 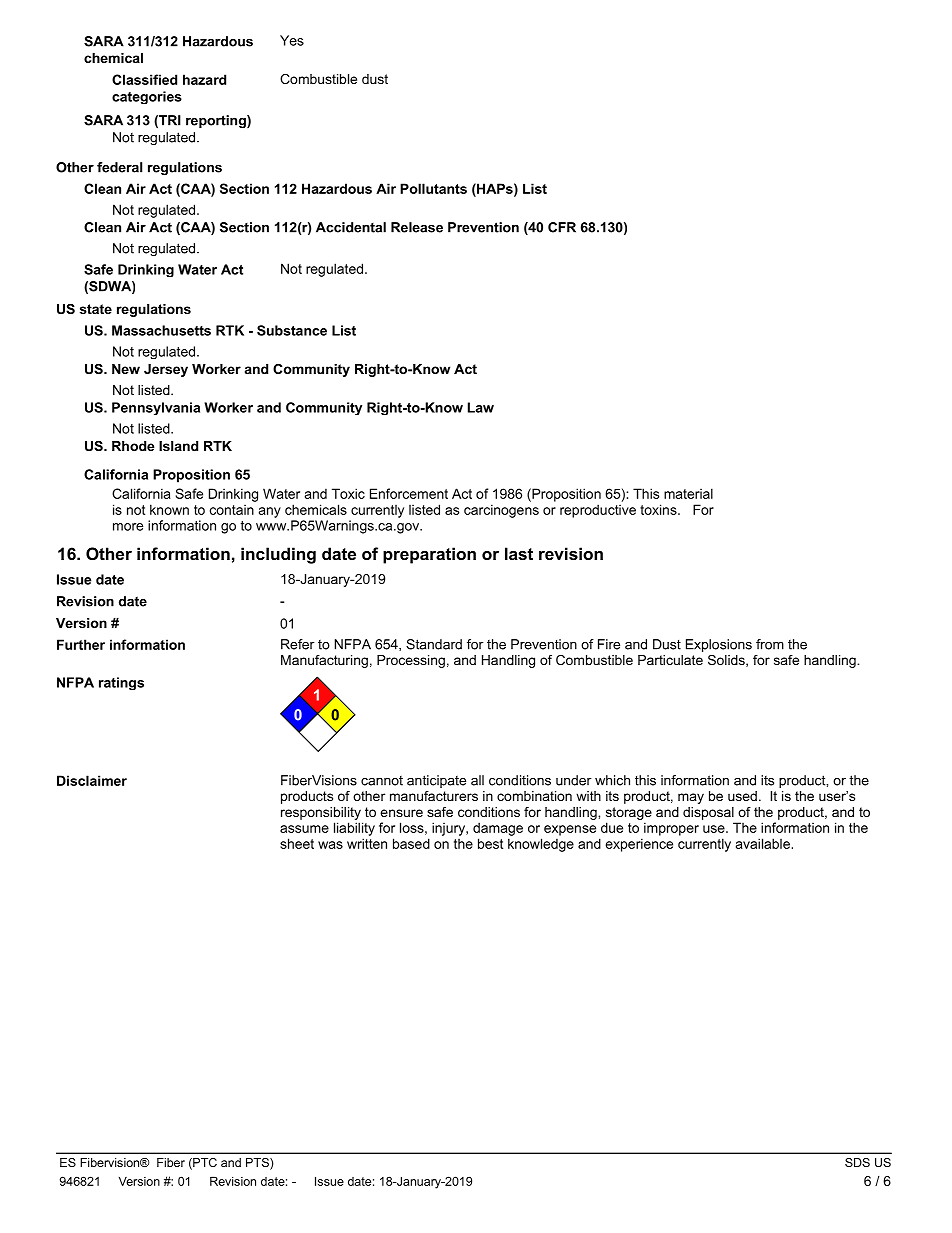 What do you see at coordinates (433, 188) in the page?
I see `Pollutants` at bounding box center [433, 188].
